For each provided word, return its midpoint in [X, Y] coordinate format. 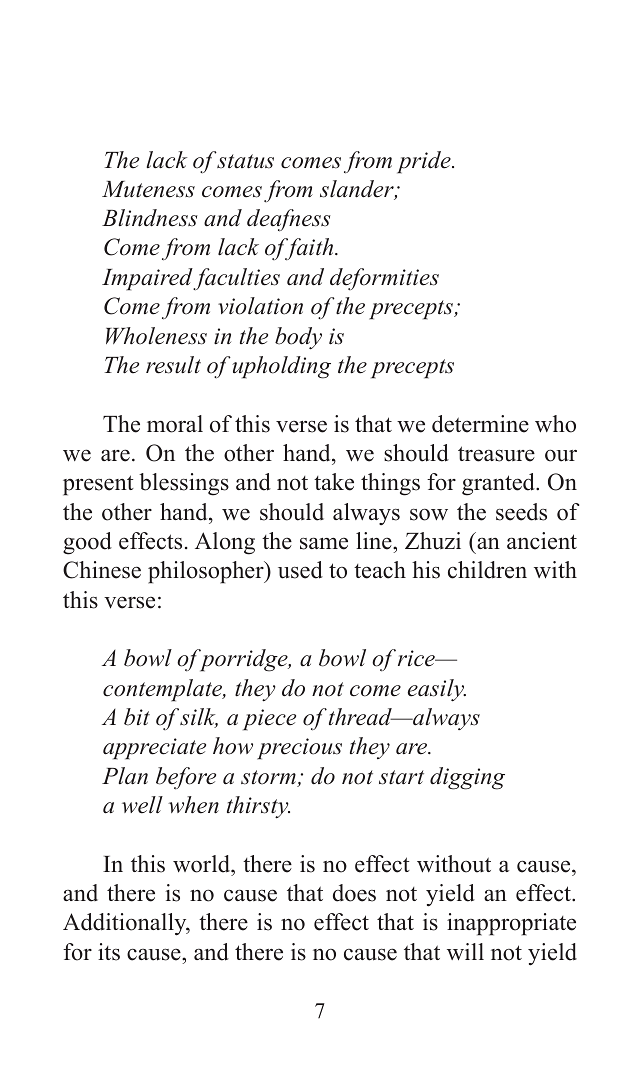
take [334, 482]
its [109, 952]
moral [175, 424]
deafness [289, 220]
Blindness [150, 218]
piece [269, 720]
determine [480, 424]
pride [425, 162]
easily [437, 690]
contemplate [164, 690]
